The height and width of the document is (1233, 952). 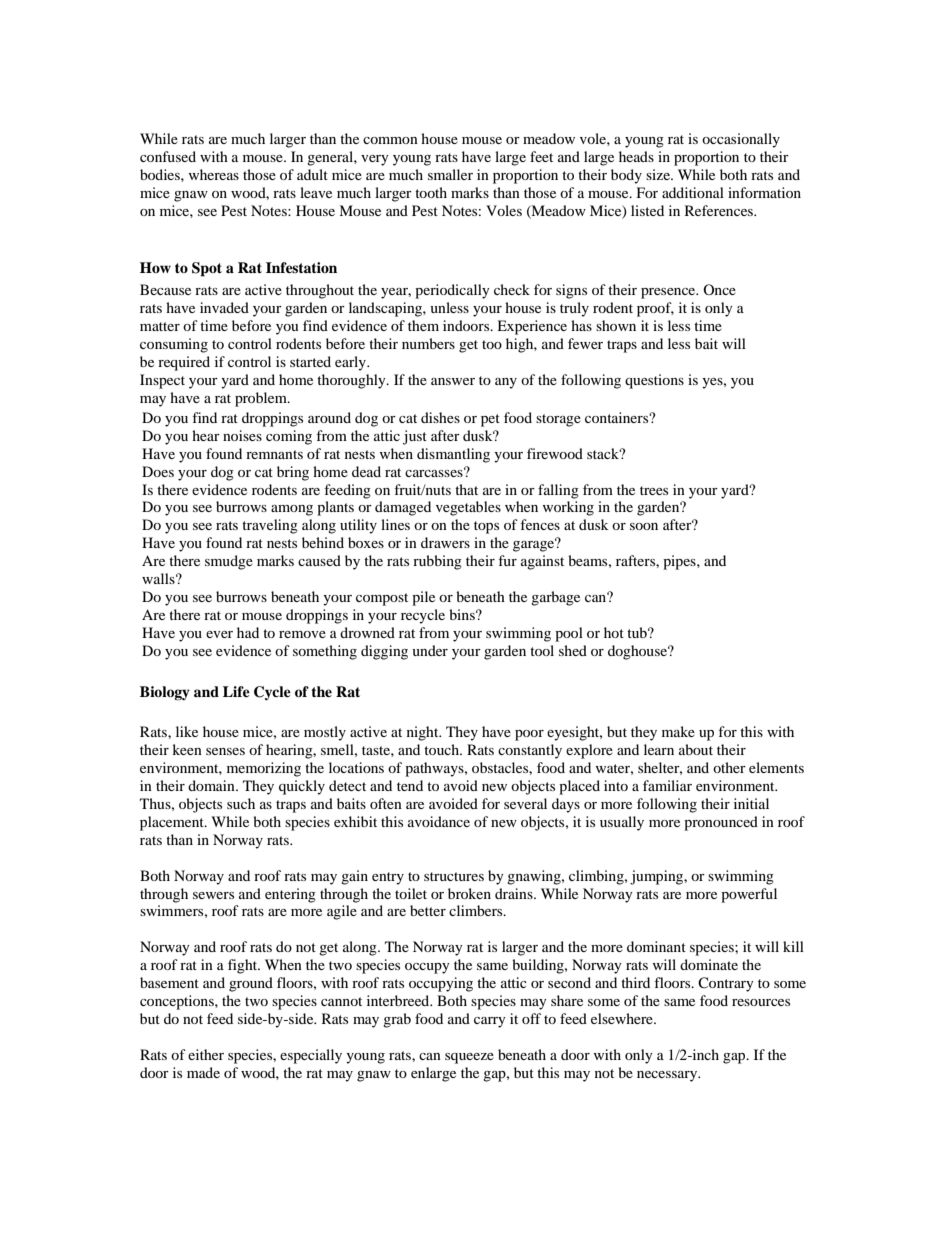 I want to click on whereas, so click(x=214, y=174).
